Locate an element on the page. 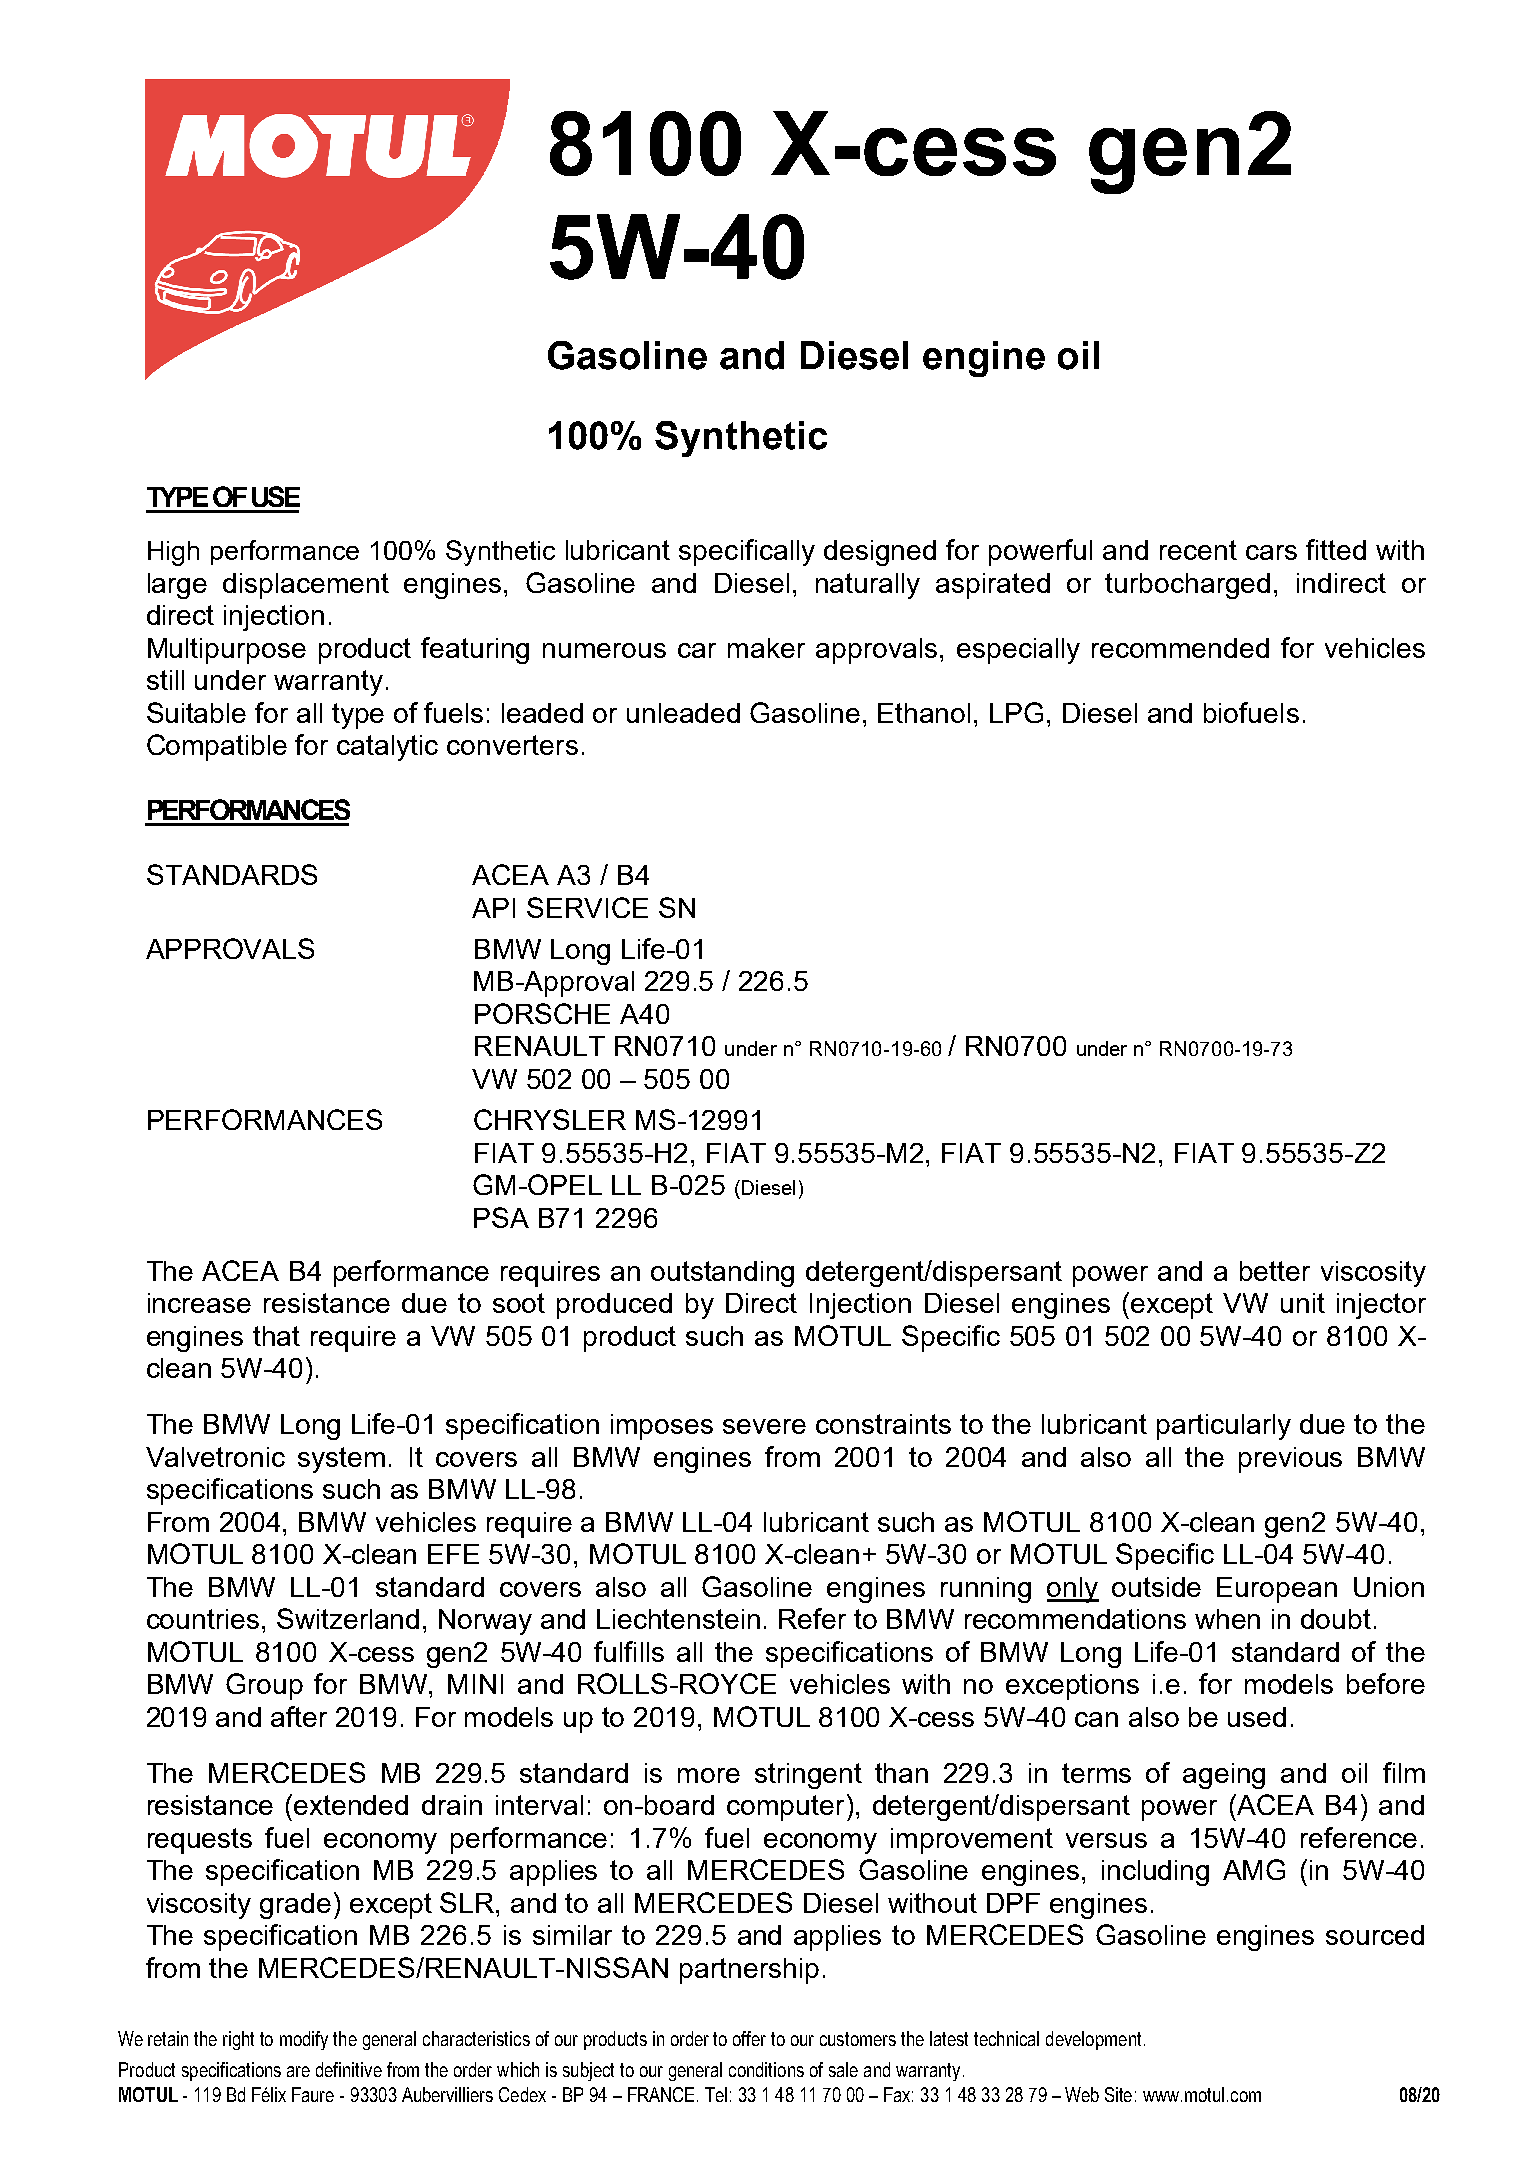 This image has height=2162, width=1528. turbocharged is located at coordinates (1187, 586).
